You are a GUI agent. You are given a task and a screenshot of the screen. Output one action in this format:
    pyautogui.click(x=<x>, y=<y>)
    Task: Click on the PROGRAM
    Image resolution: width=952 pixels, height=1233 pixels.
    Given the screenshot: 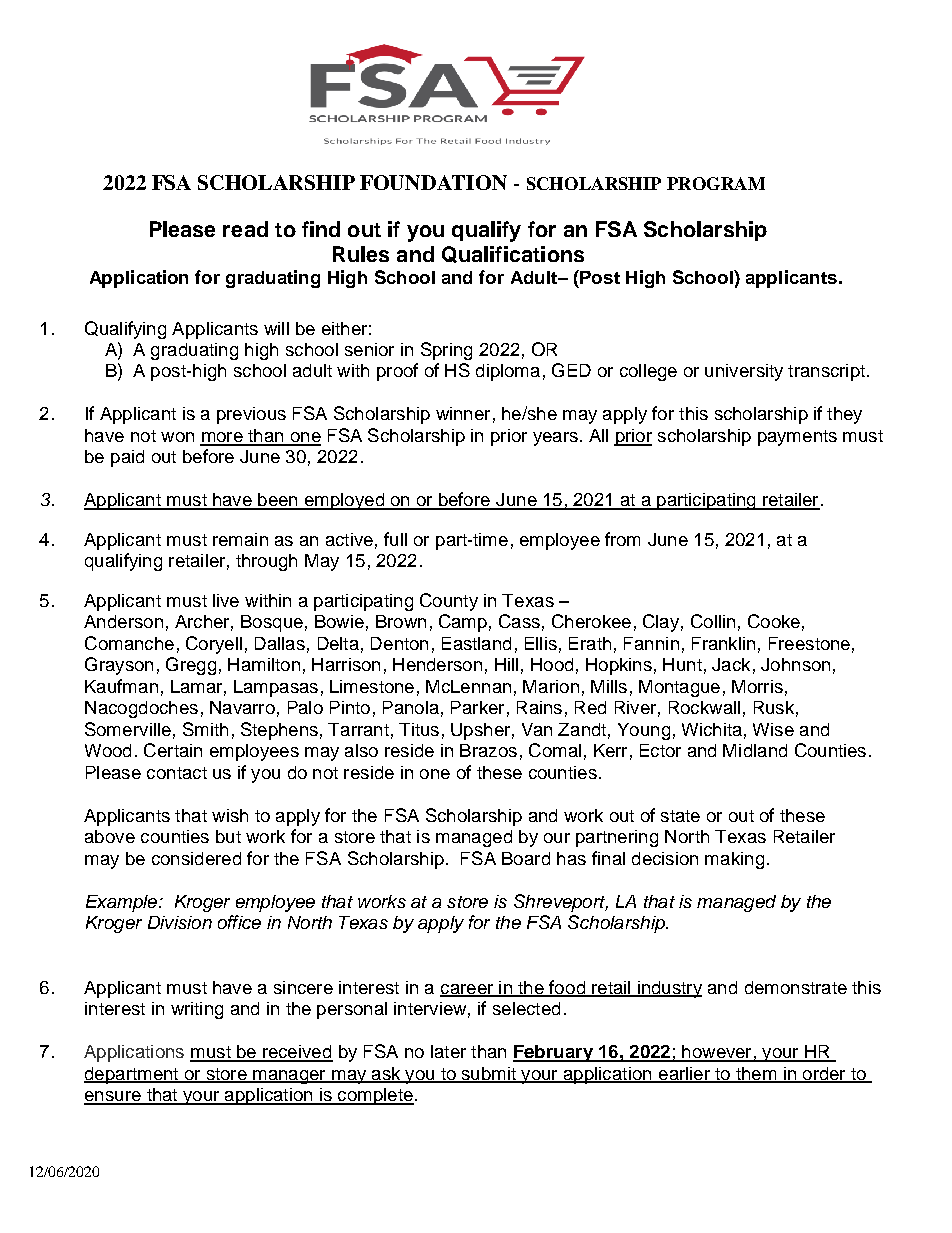 What is the action you would take?
    pyautogui.click(x=716, y=183)
